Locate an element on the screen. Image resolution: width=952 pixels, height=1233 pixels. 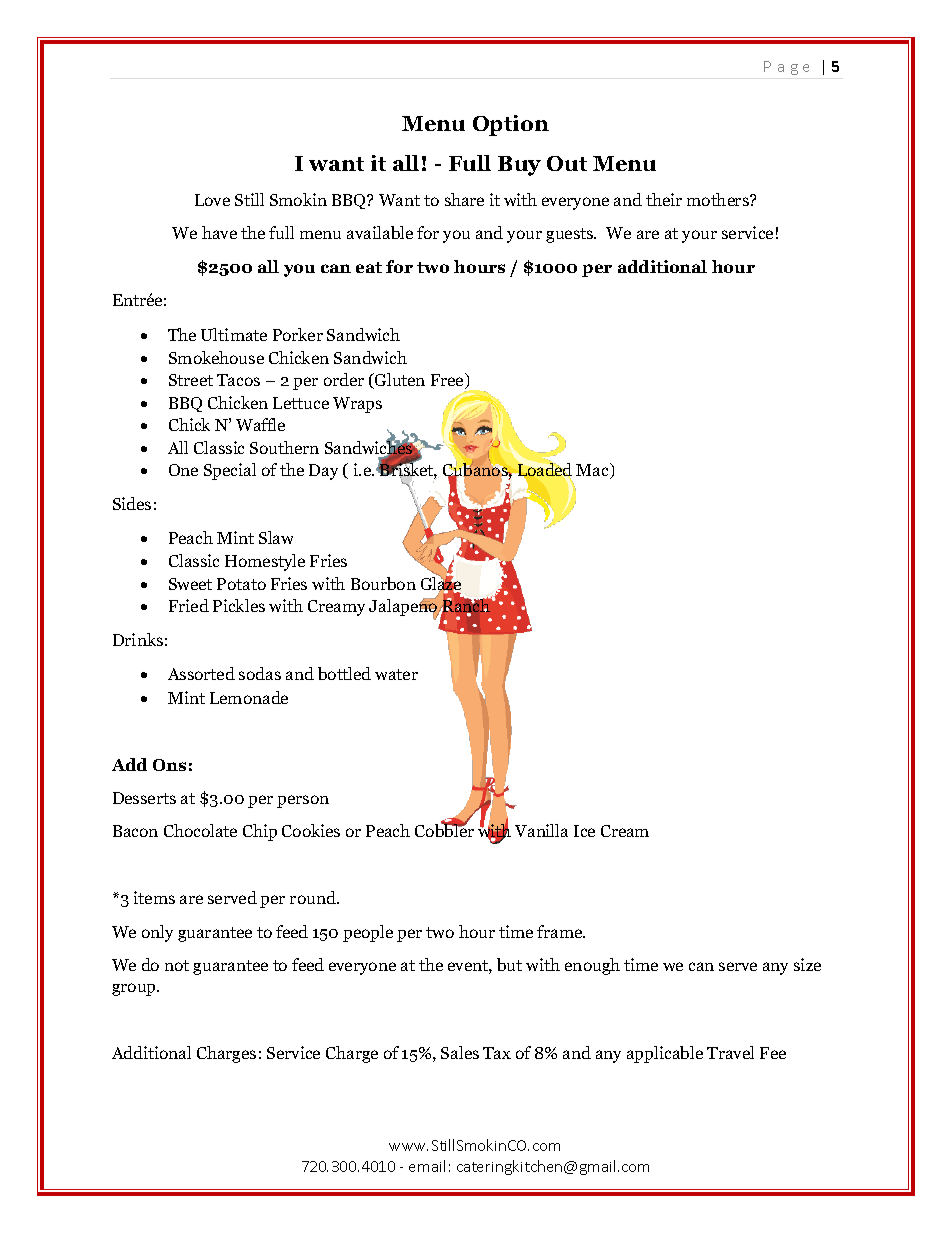
Buy is located at coordinates (519, 166).
